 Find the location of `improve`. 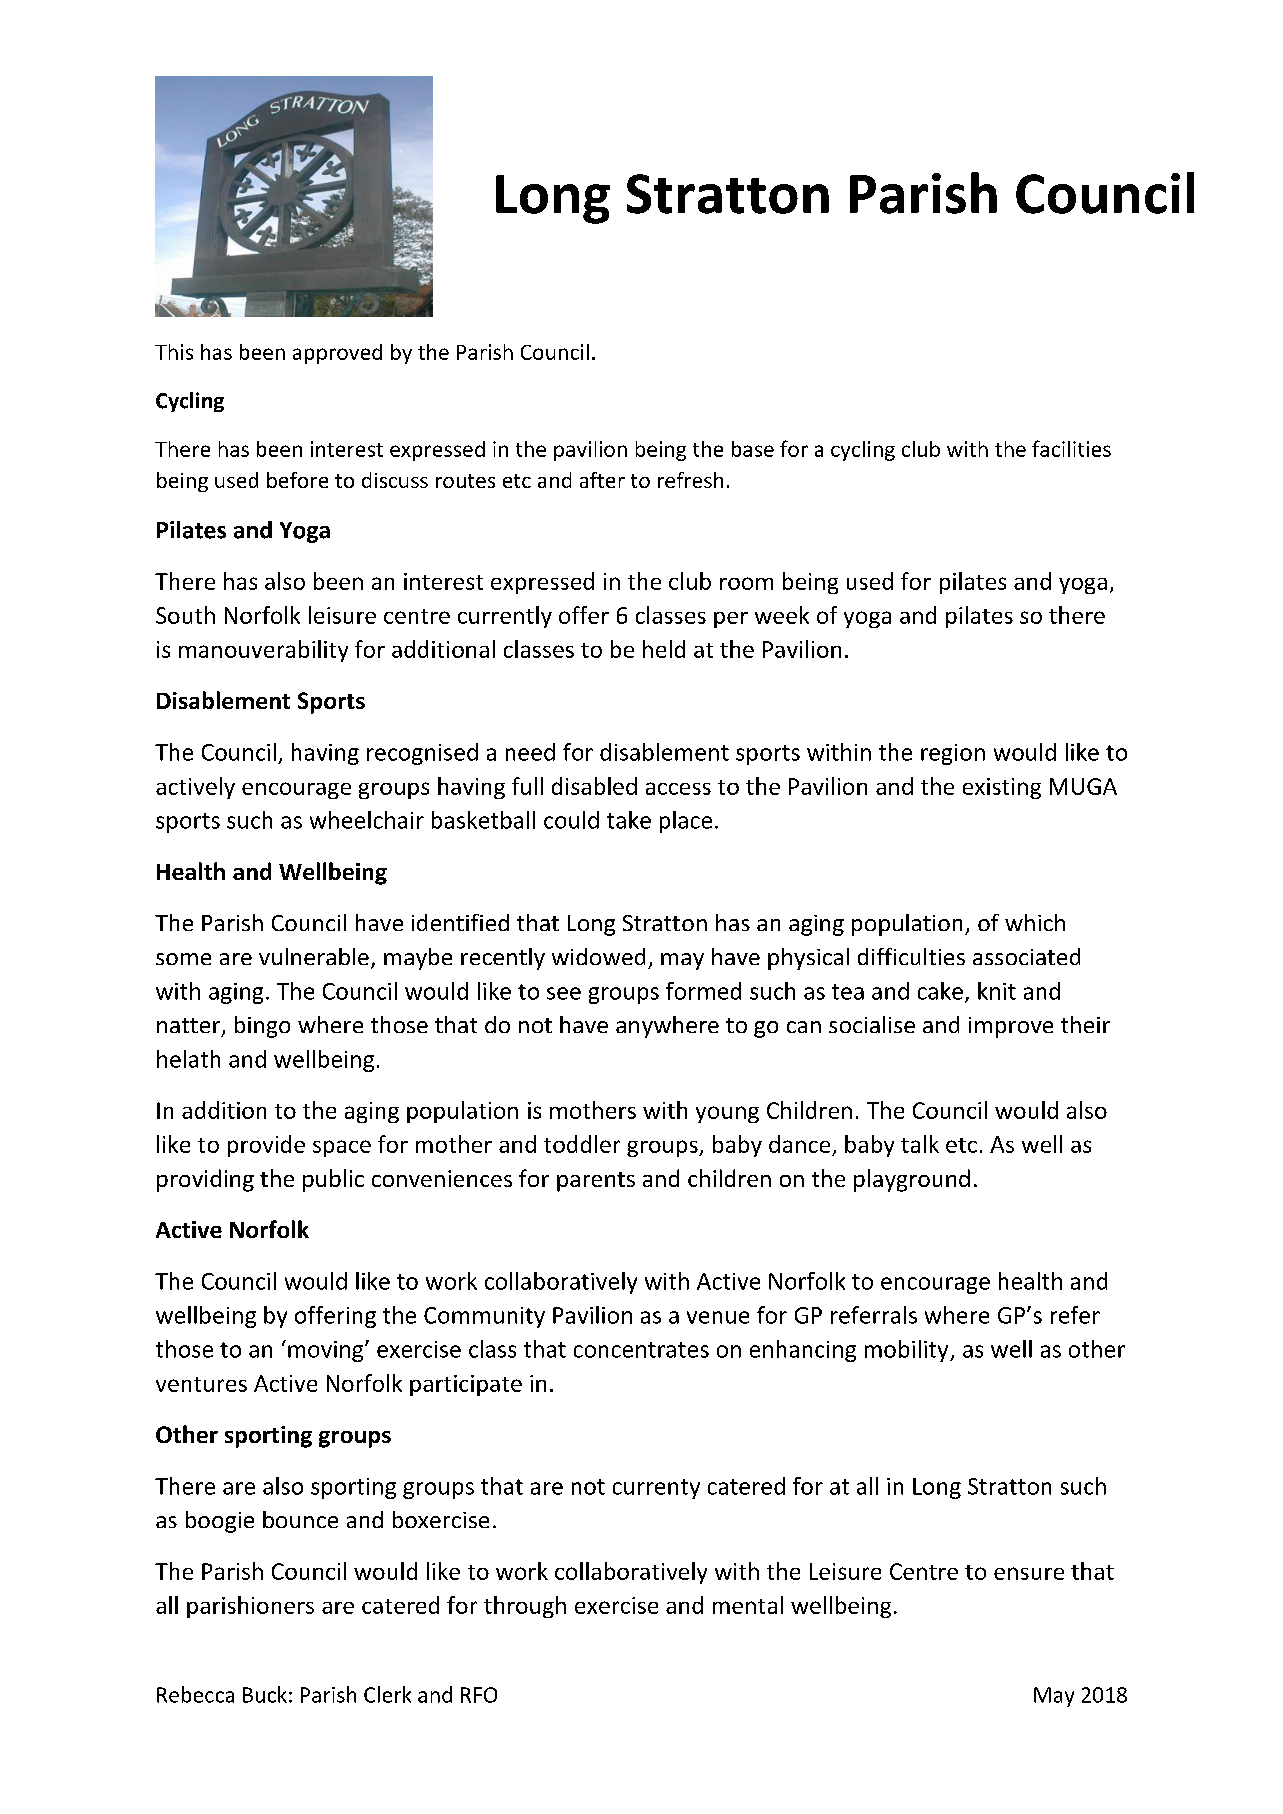

improve is located at coordinates (1011, 1027).
